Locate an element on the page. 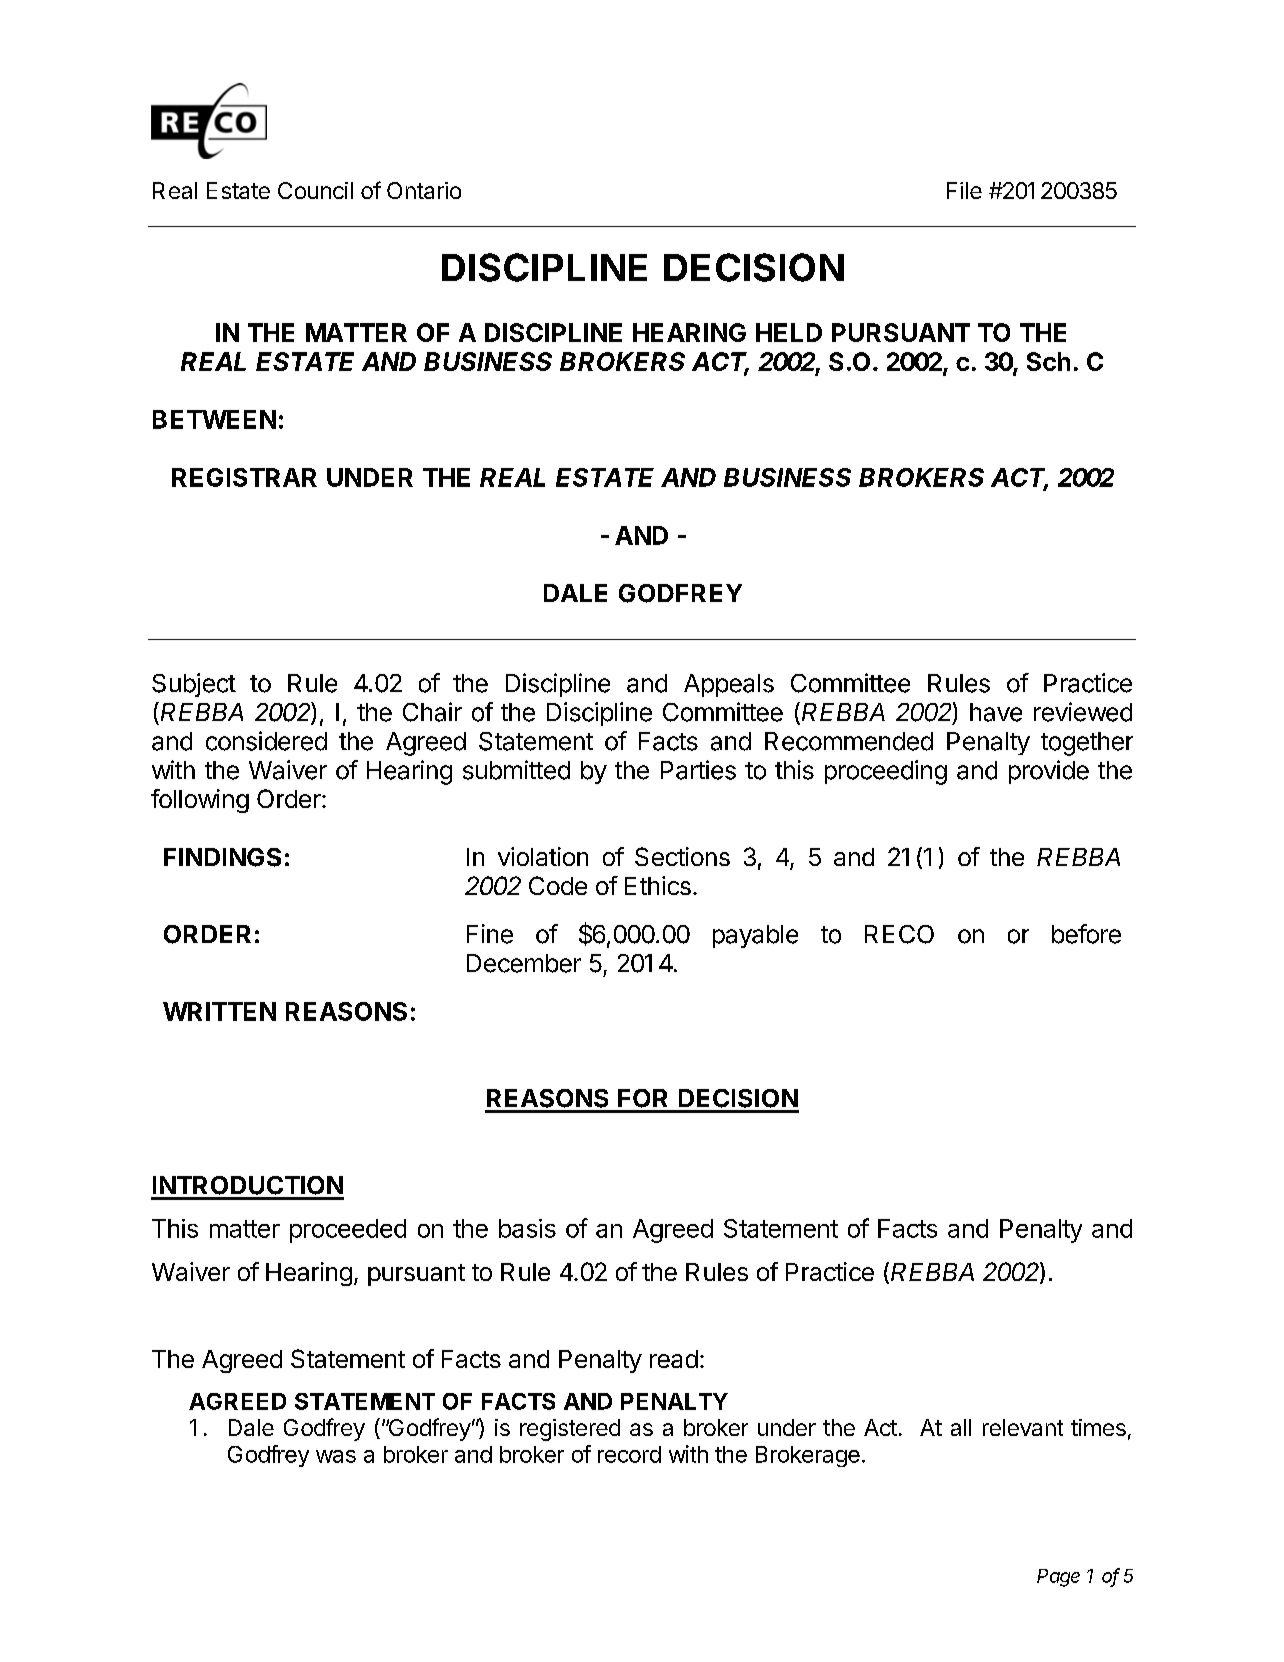 The width and height of the document is (1284, 1662). FINDINGS is located at coordinates (222, 857).
